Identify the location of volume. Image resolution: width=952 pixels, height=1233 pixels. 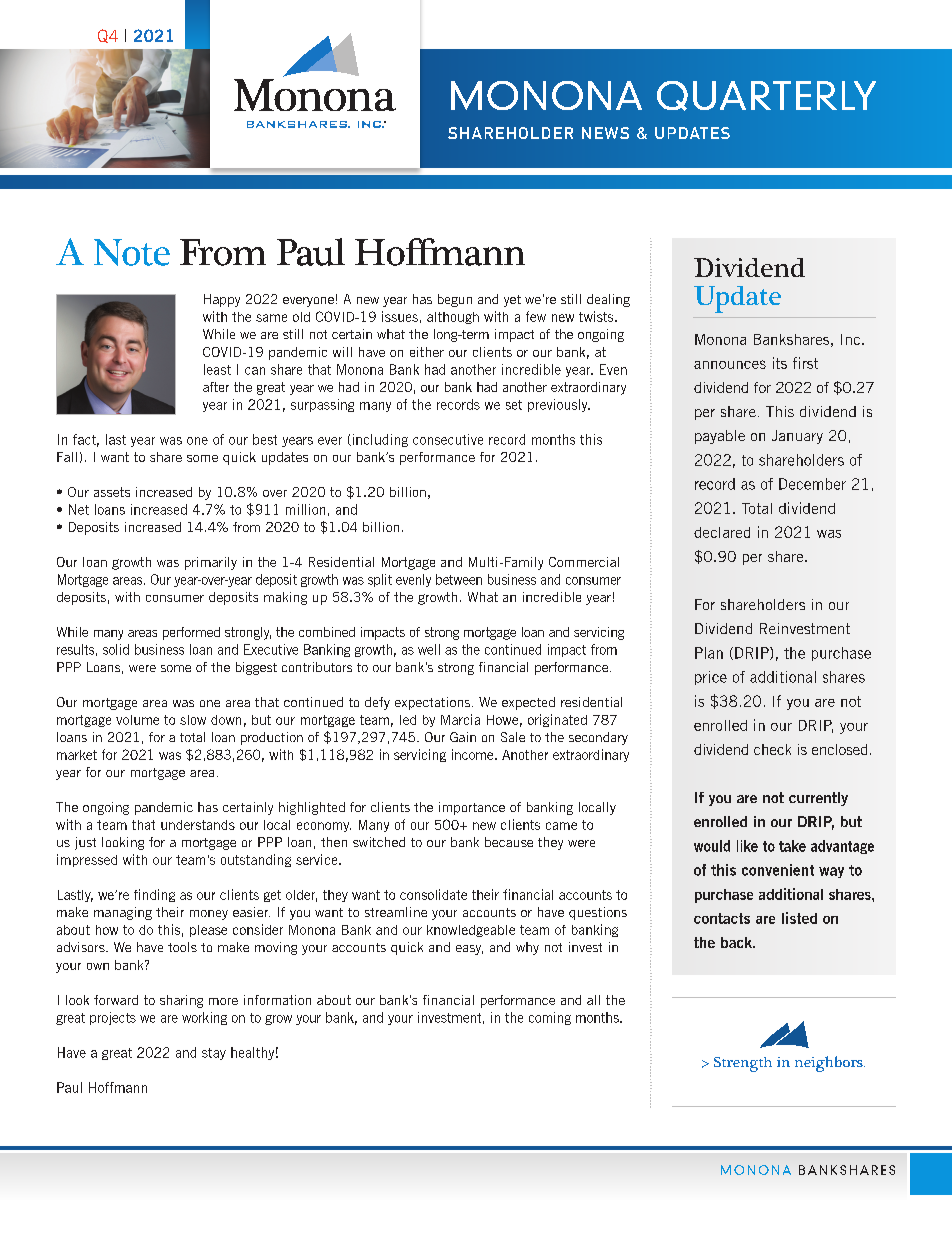
(137, 720).
